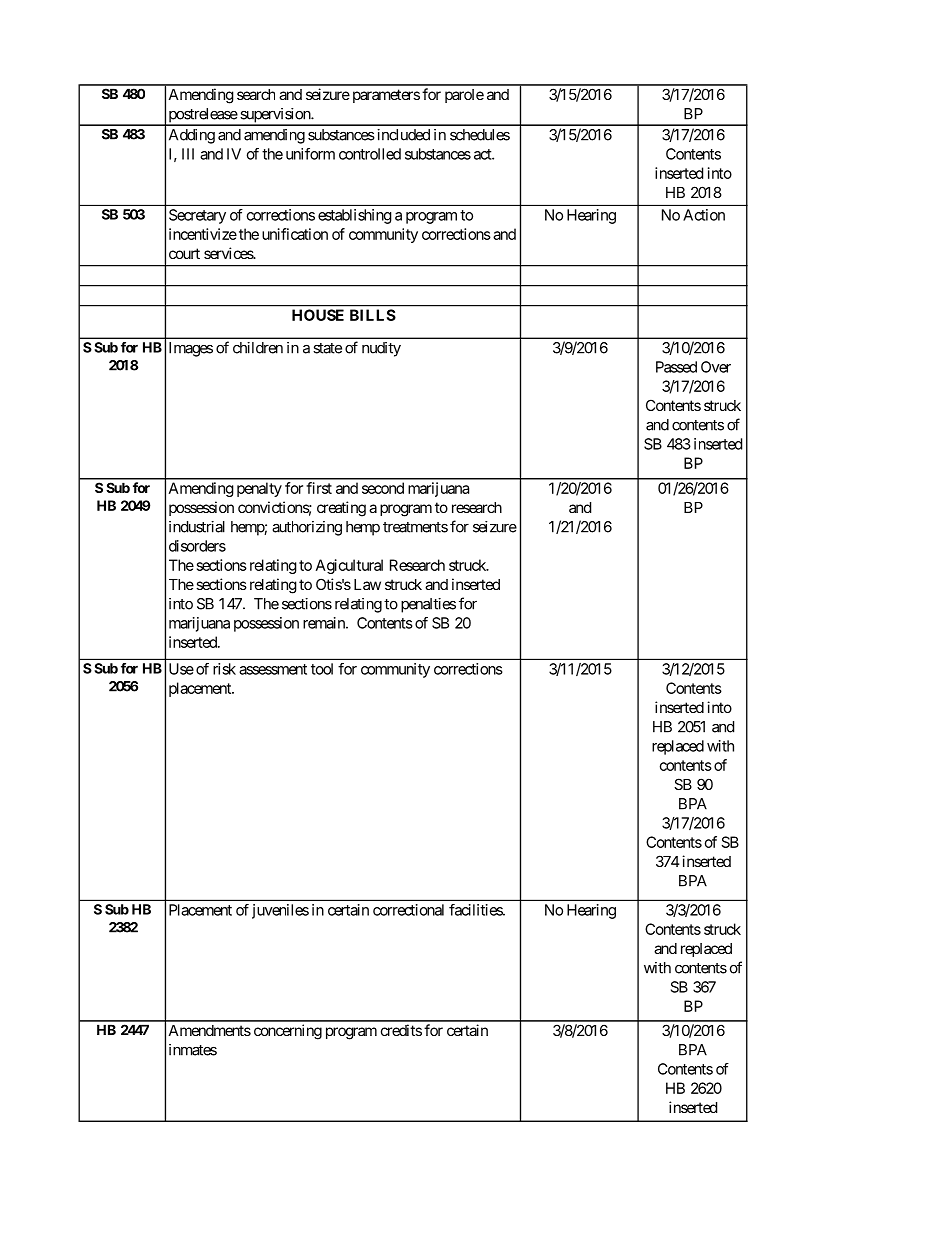 This screenshot has width=952, height=1233. I want to click on supervision, so click(275, 116).
